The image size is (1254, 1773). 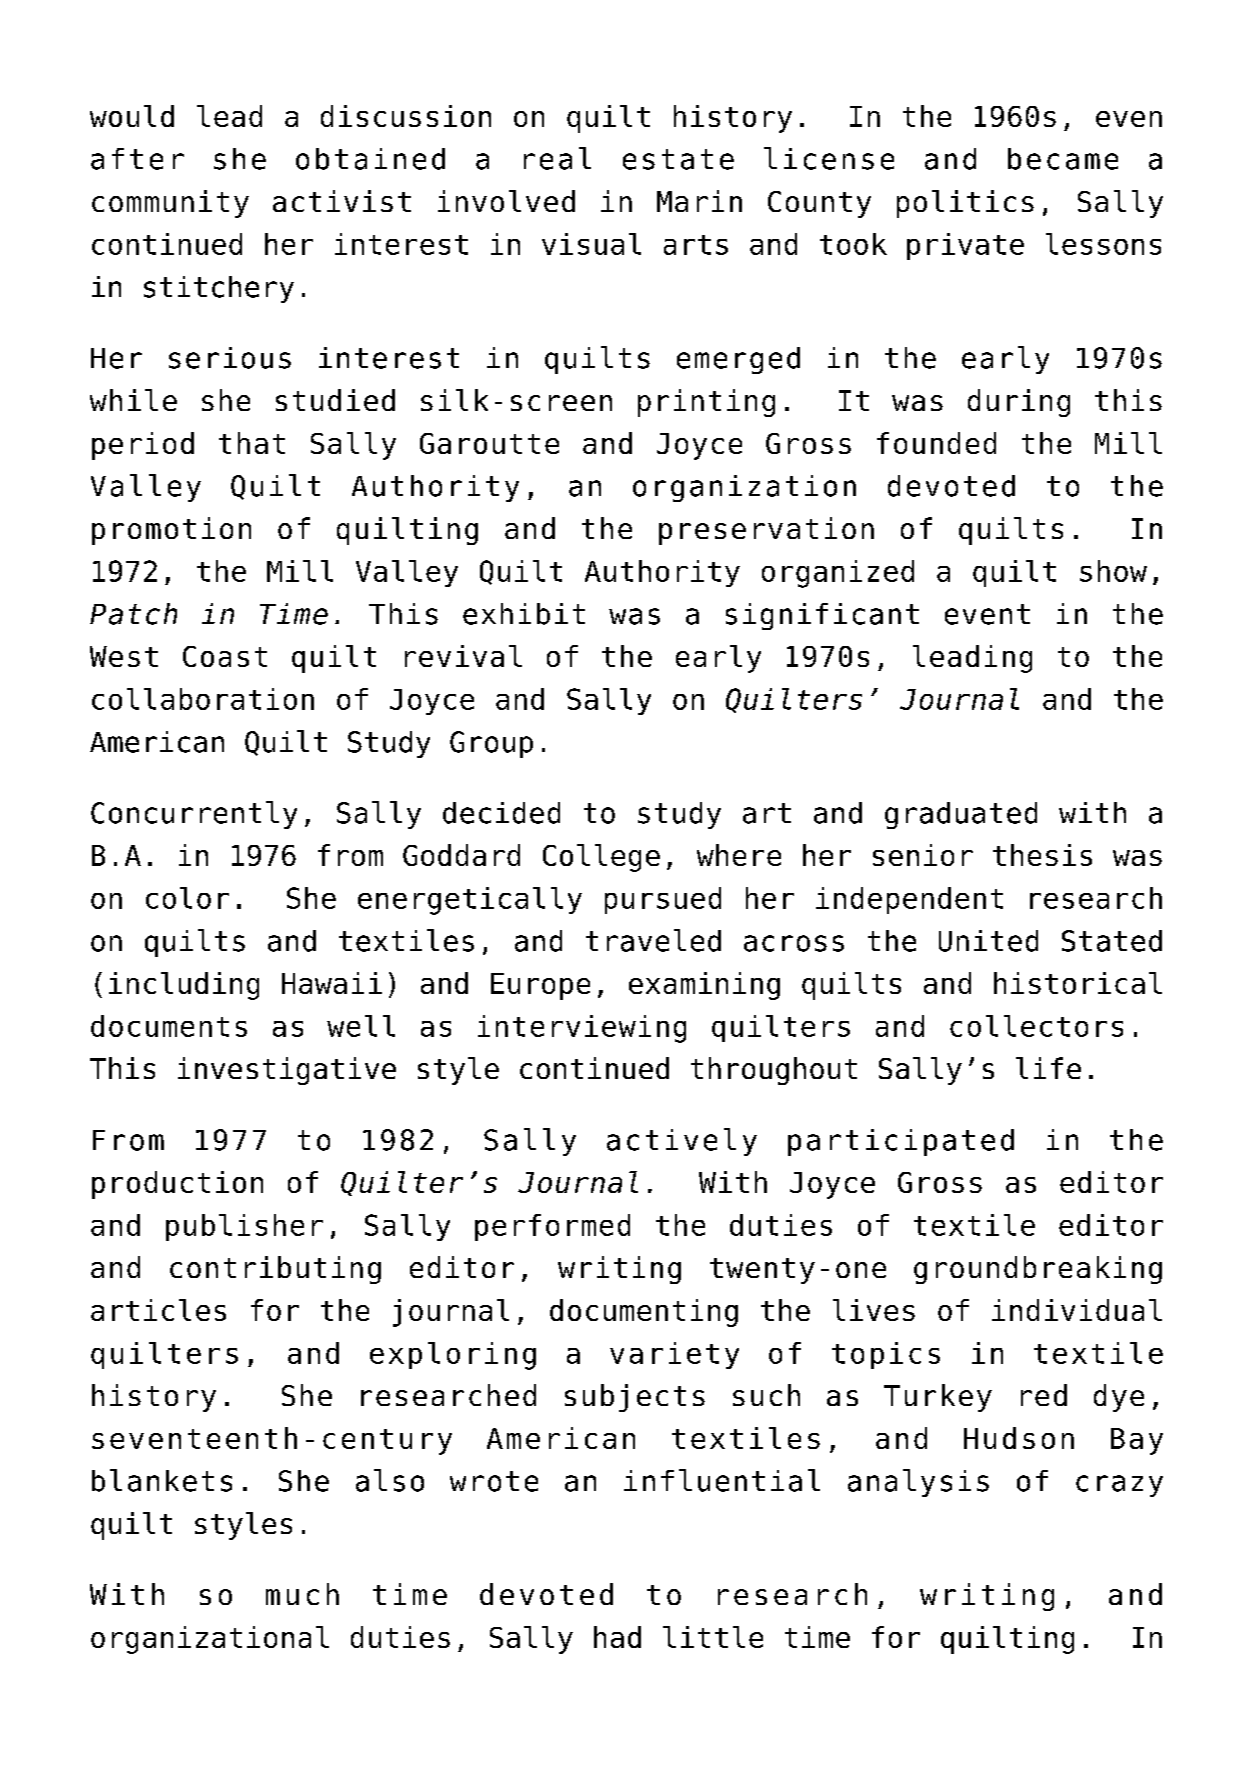 What do you see at coordinates (170, 204) in the document?
I see `community` at bounding box center [170, 204].
